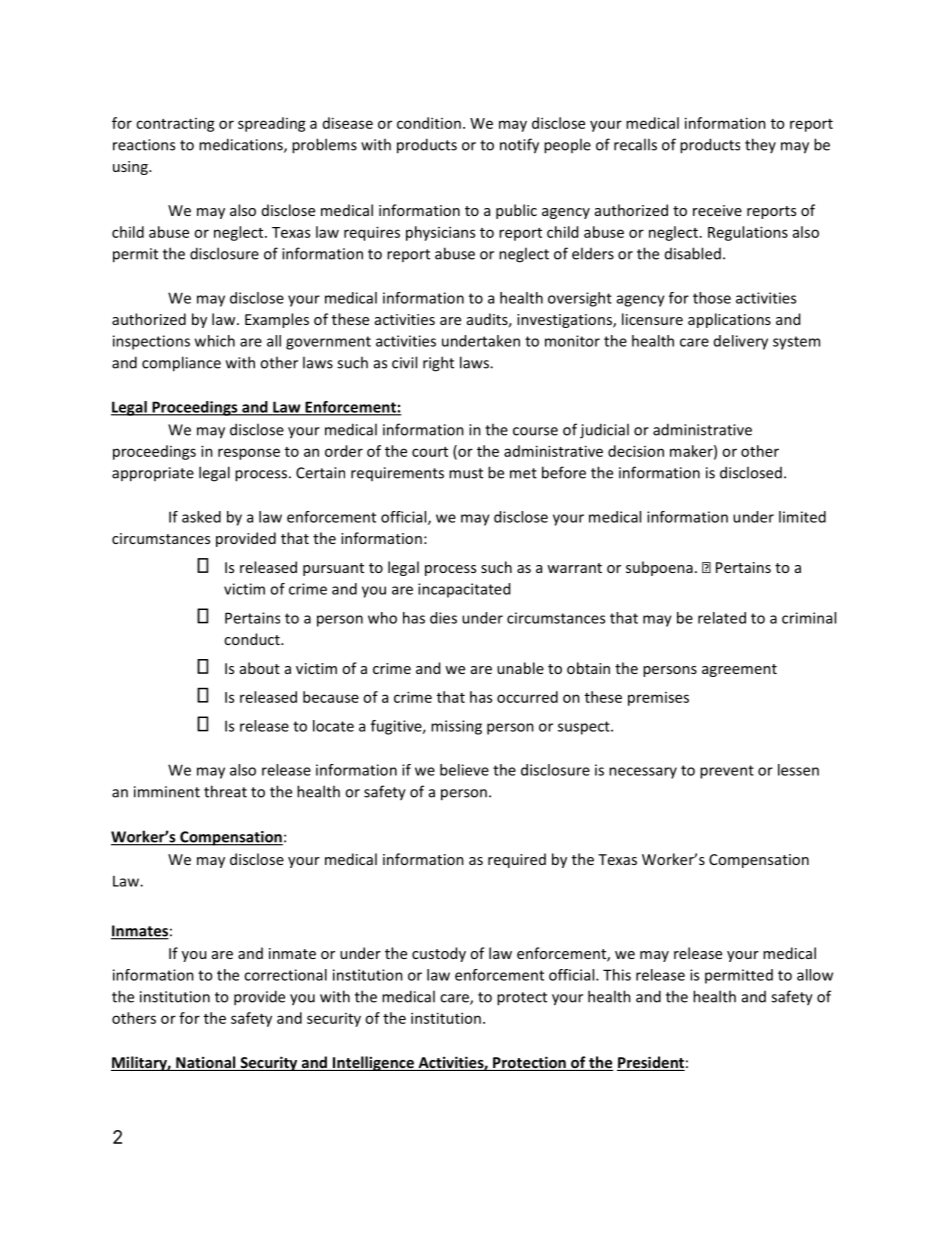  Describe the element at coordinates (464, 590) in the document. I see `incapacitated` at that location.
